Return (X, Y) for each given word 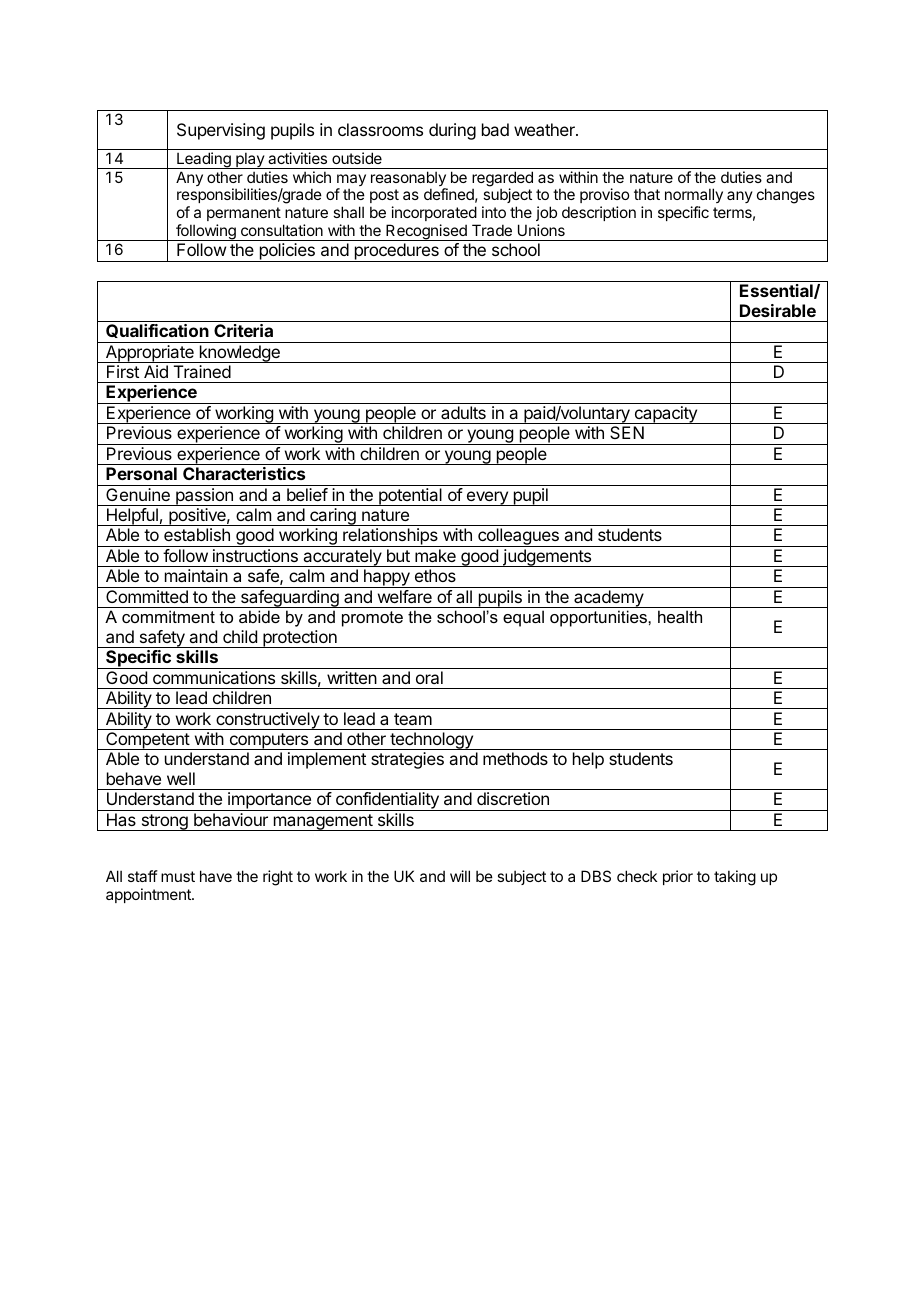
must (178, 876)
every (487, 498)
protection (300, 639)
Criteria (243, 330)
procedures (396, 252)
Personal (141, 473)
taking (735, 878)
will (460, 876)
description (599, 213)
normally (694, 197)
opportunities (599, 618)
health (680, 616)
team (413, 719)
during (452, 131)
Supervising (221, 131)
